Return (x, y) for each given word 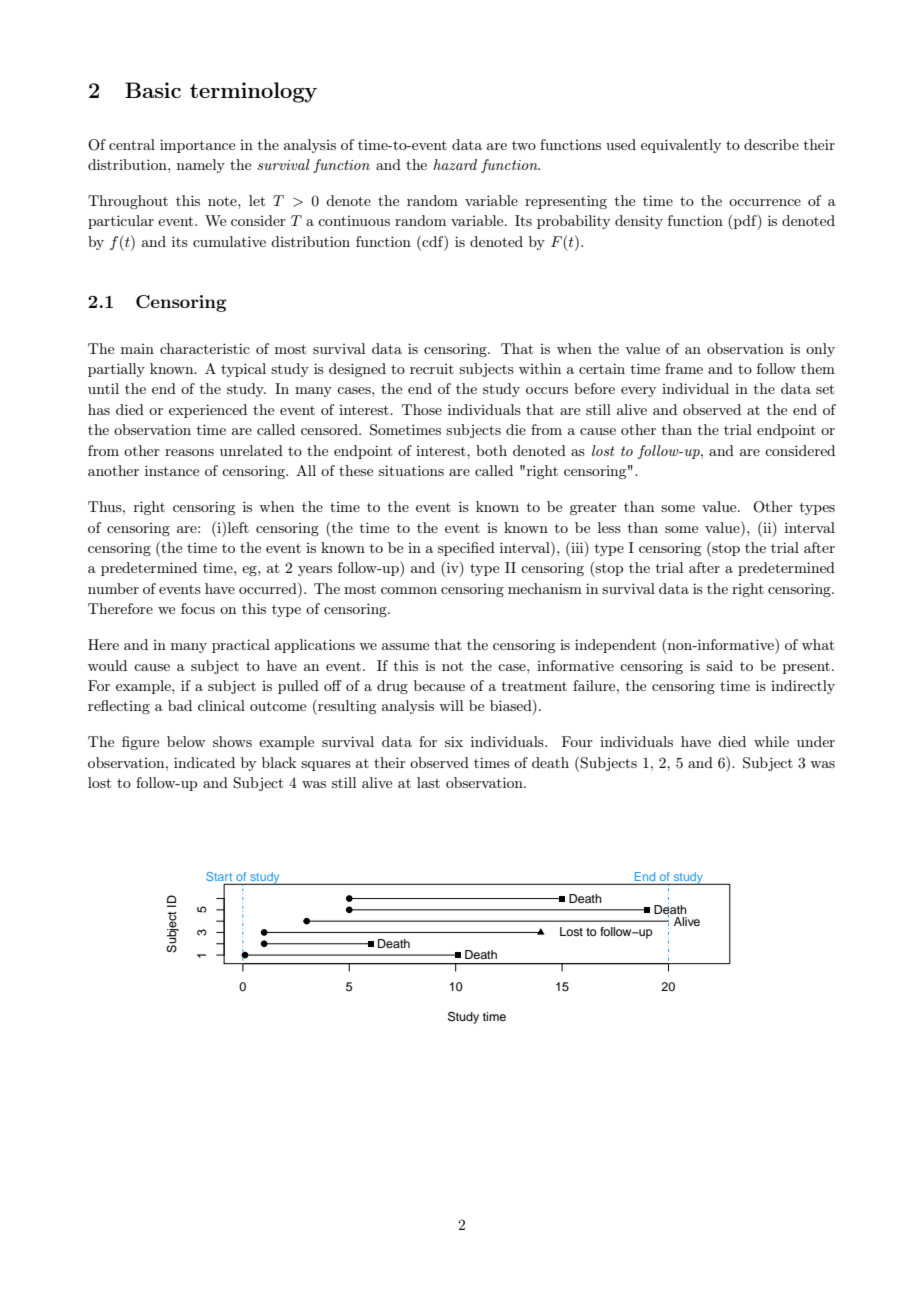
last (428, 782)
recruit (432, 369)
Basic (153, 90)
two (524, 145)
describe (771, 144)
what (818, 644)
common (409, 590)
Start (220, 878)
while (771, 741)
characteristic (205, 348)
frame (684, 368)
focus (198, 608)
